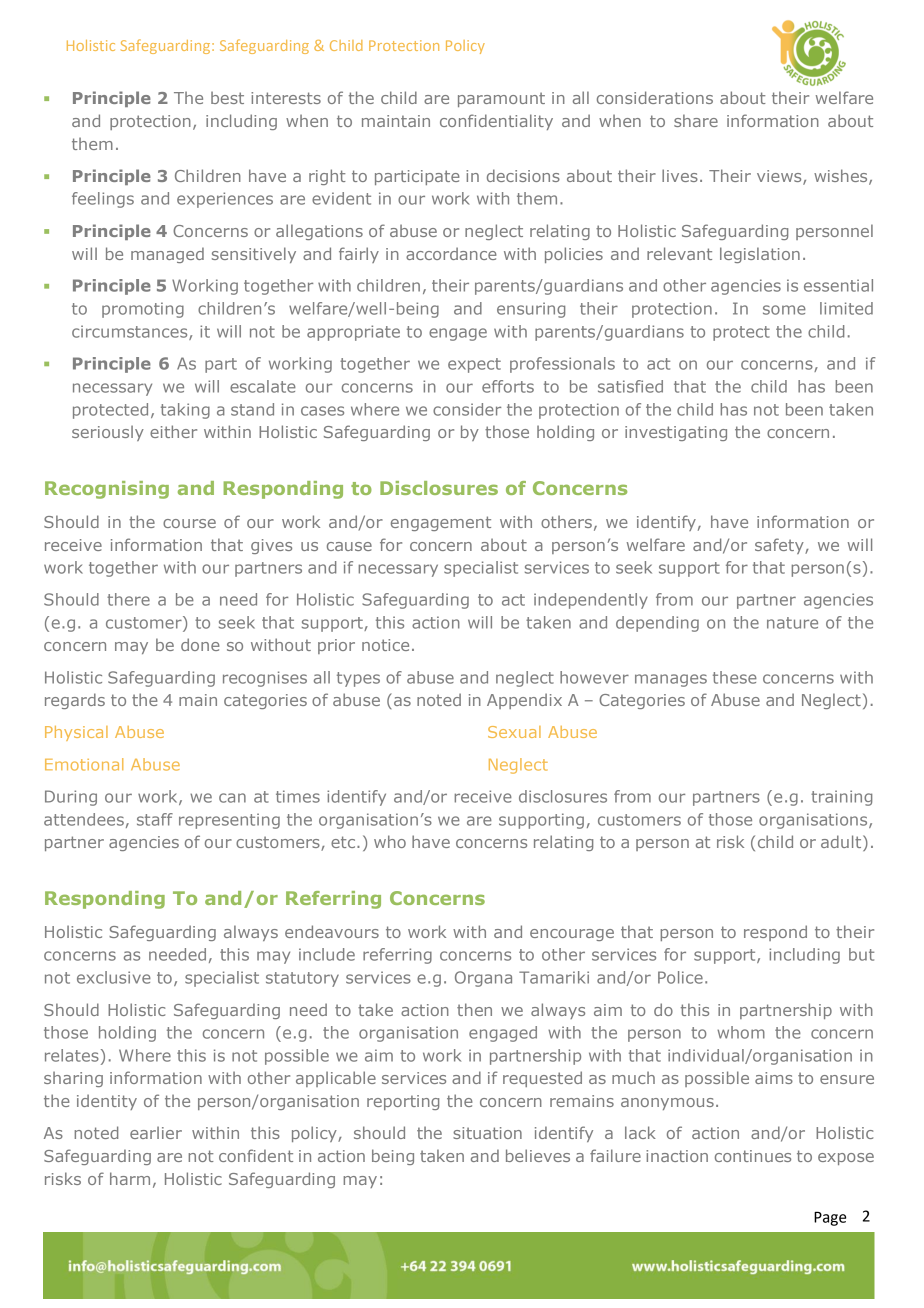 The image size is (924, 1308). Describe the element at coordinates (227, 97) in the page. I see `best` at that location.
